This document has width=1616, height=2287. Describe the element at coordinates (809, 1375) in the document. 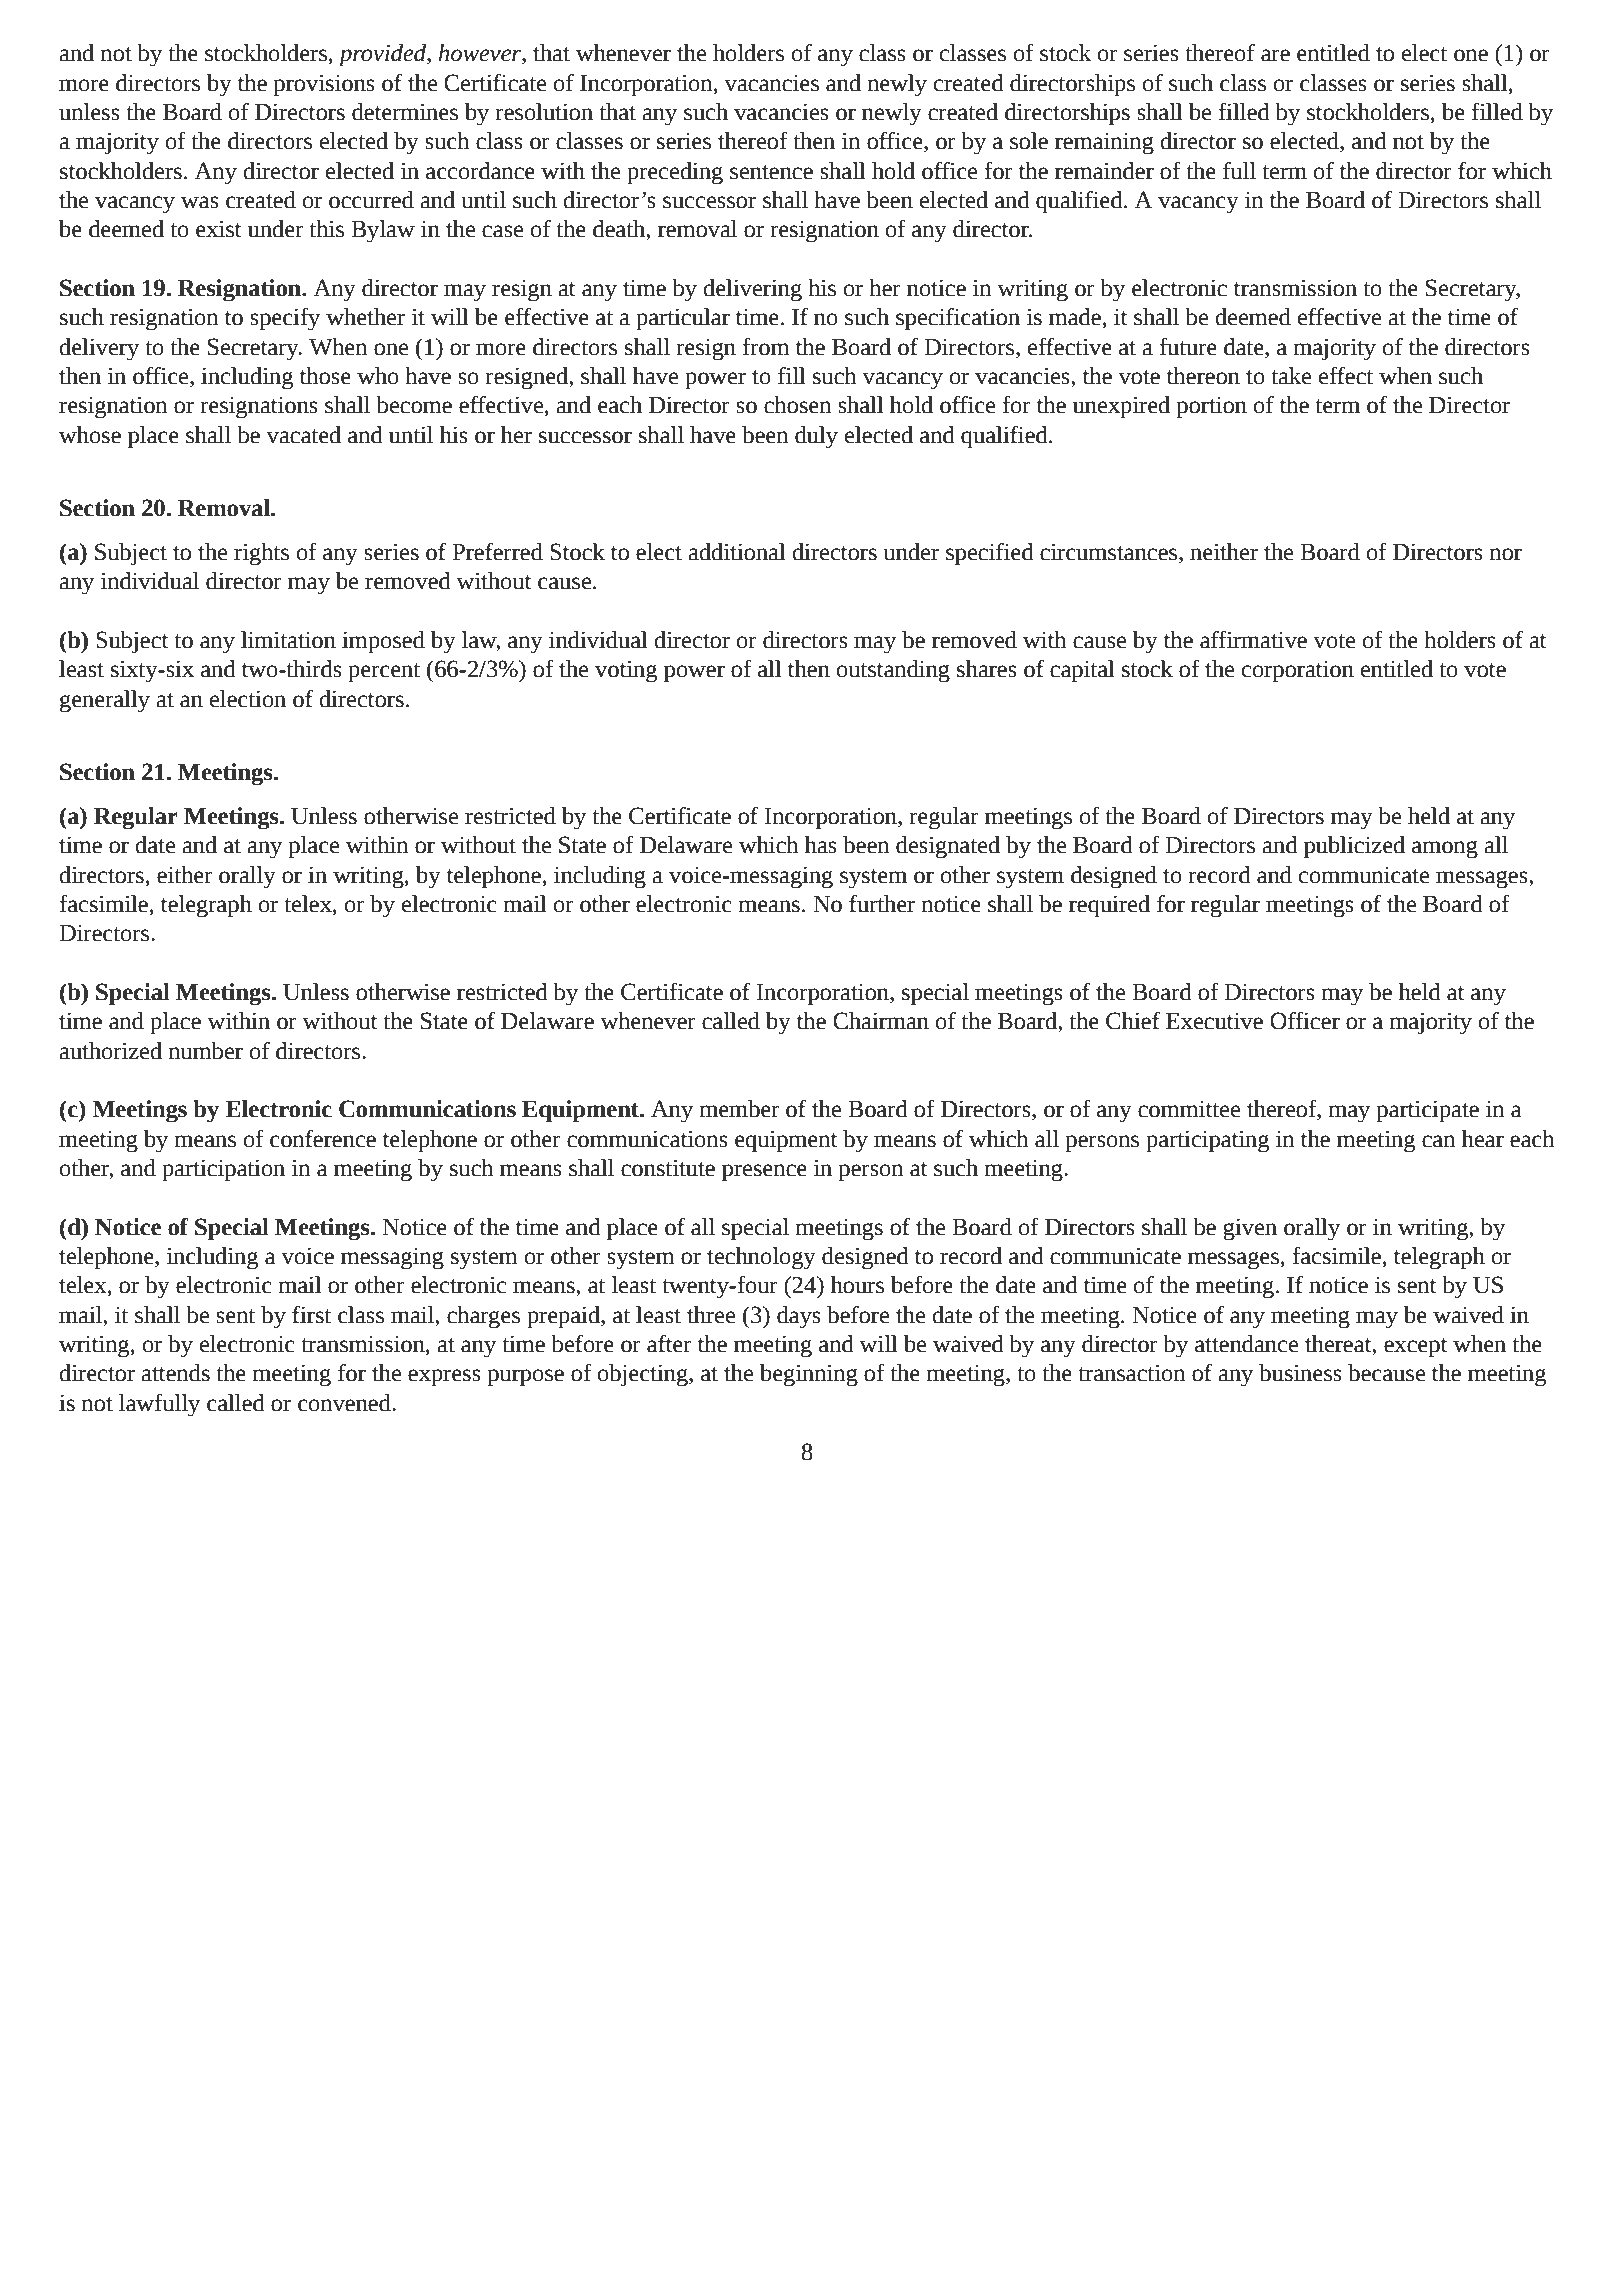

I see `beginning` at that location.
